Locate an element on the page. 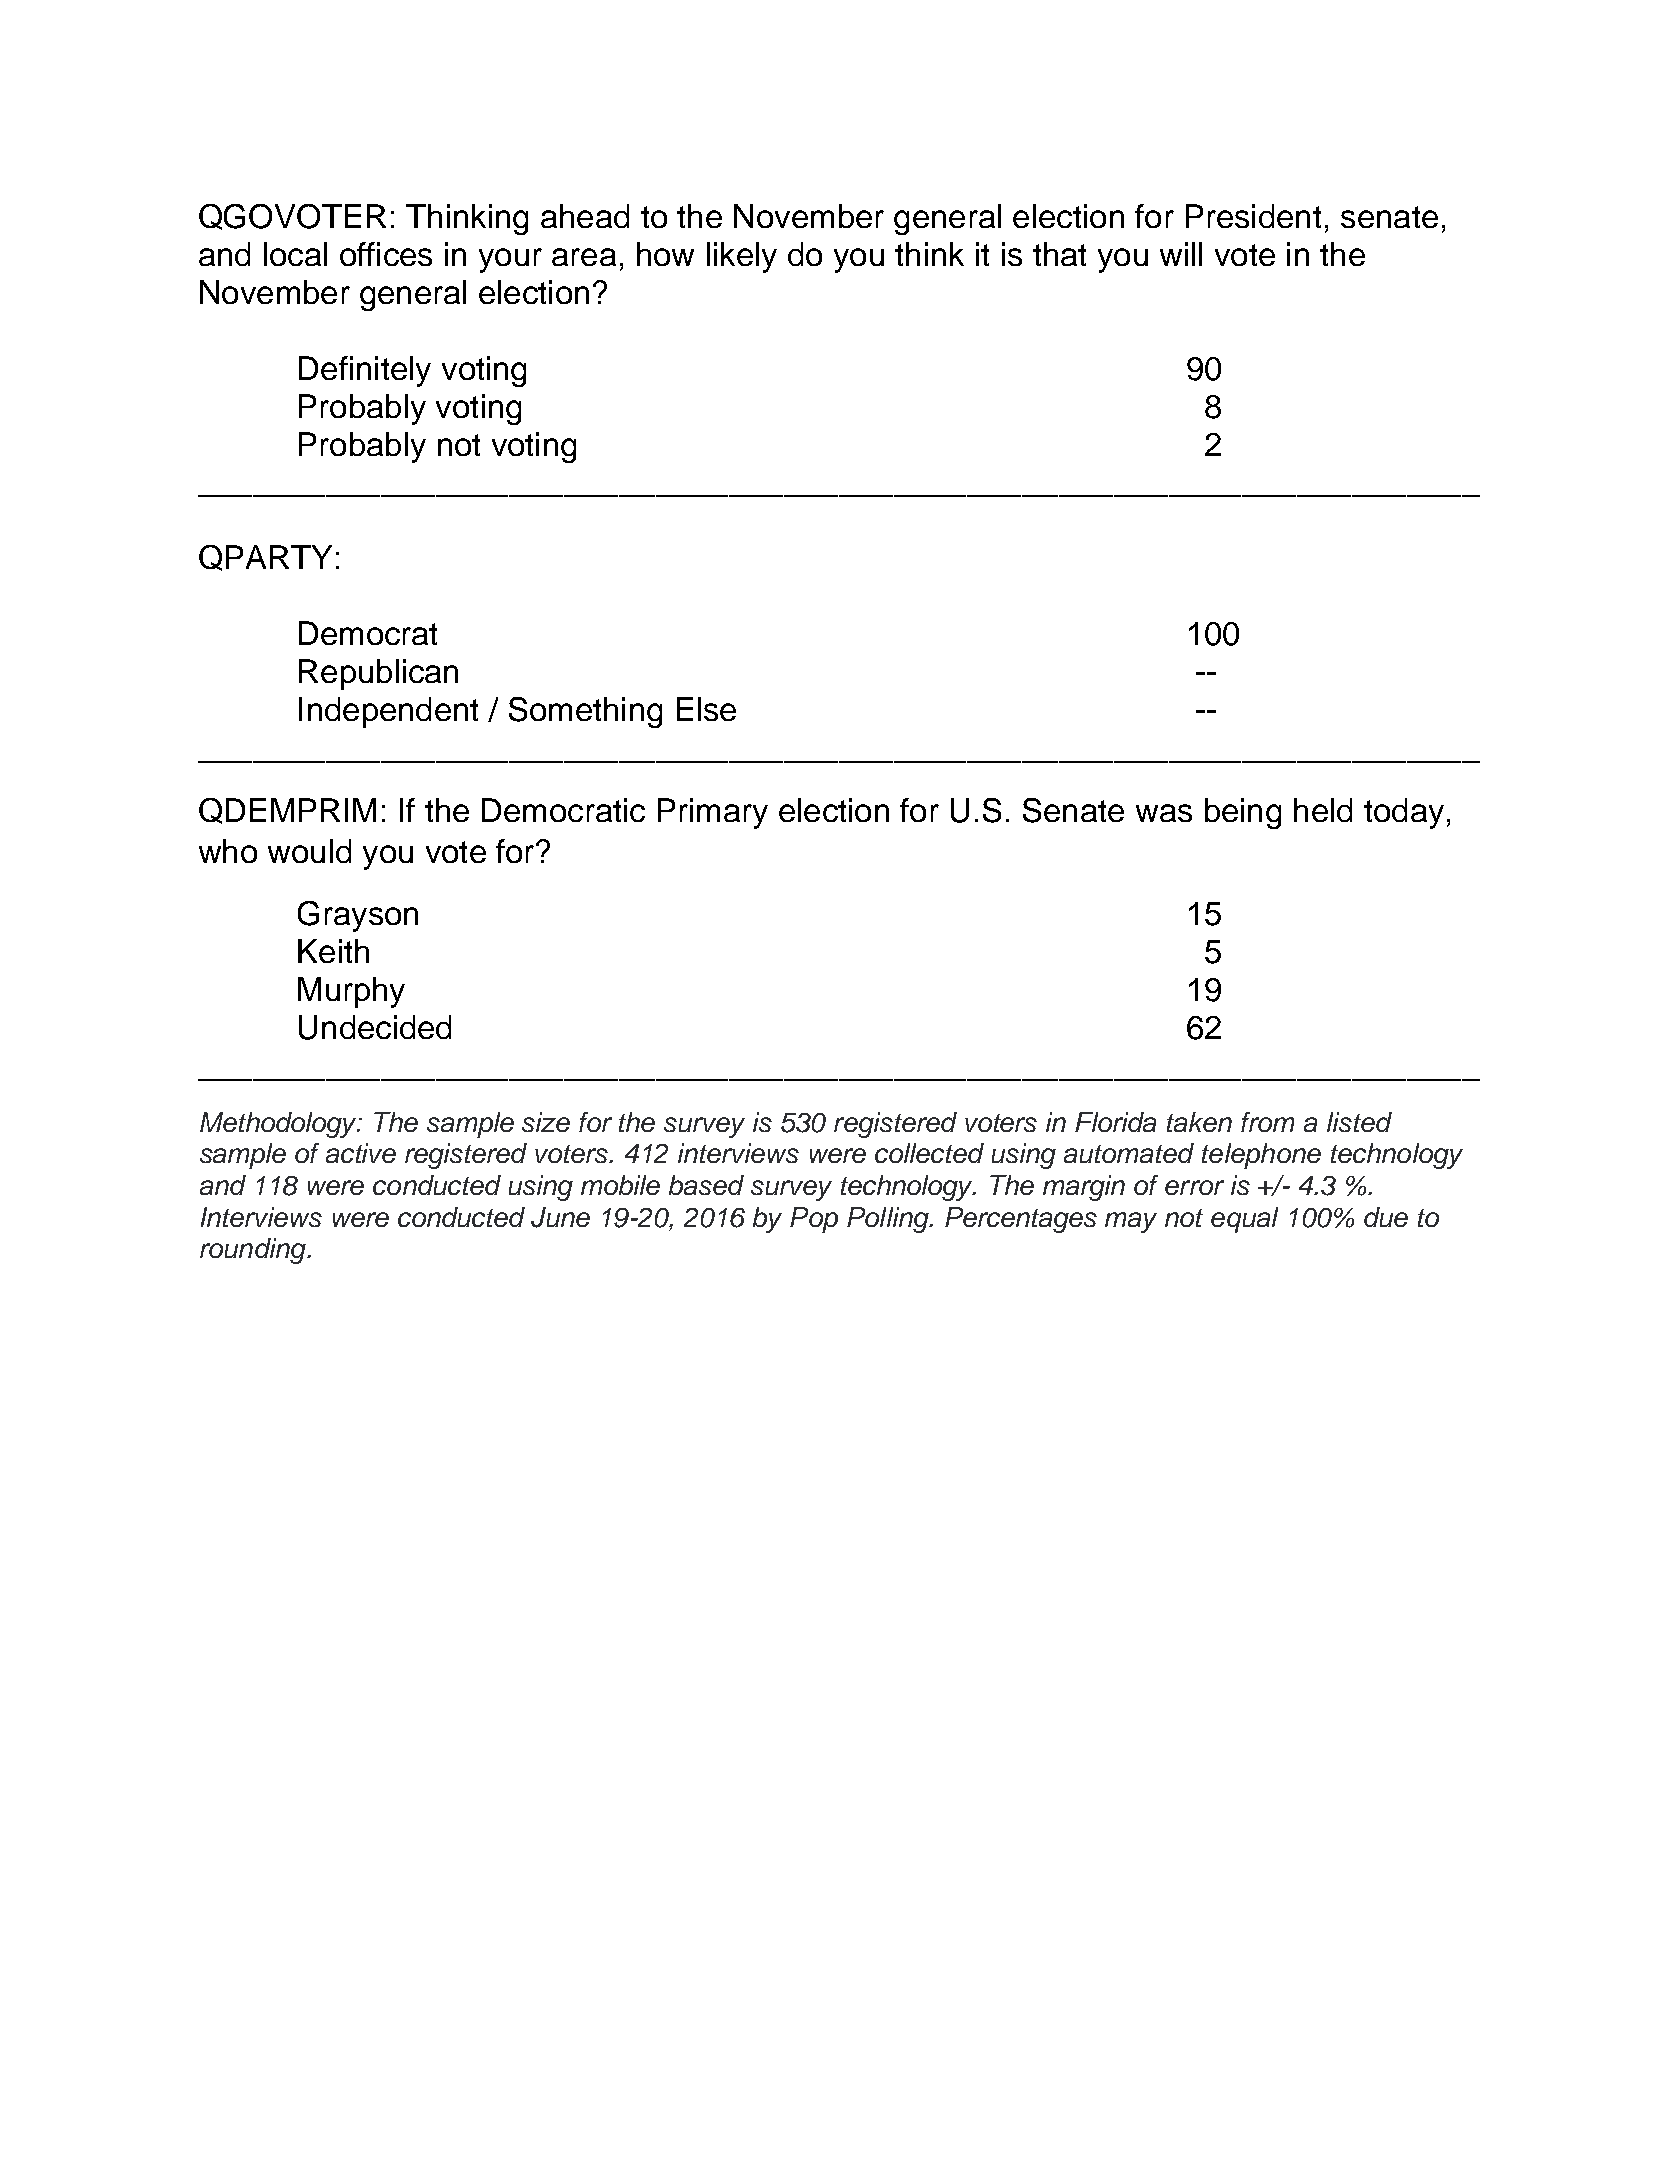 Image resolution: width=1680 pixels, height=2175 pixels. Primary is located at coordinates (713, 813).
